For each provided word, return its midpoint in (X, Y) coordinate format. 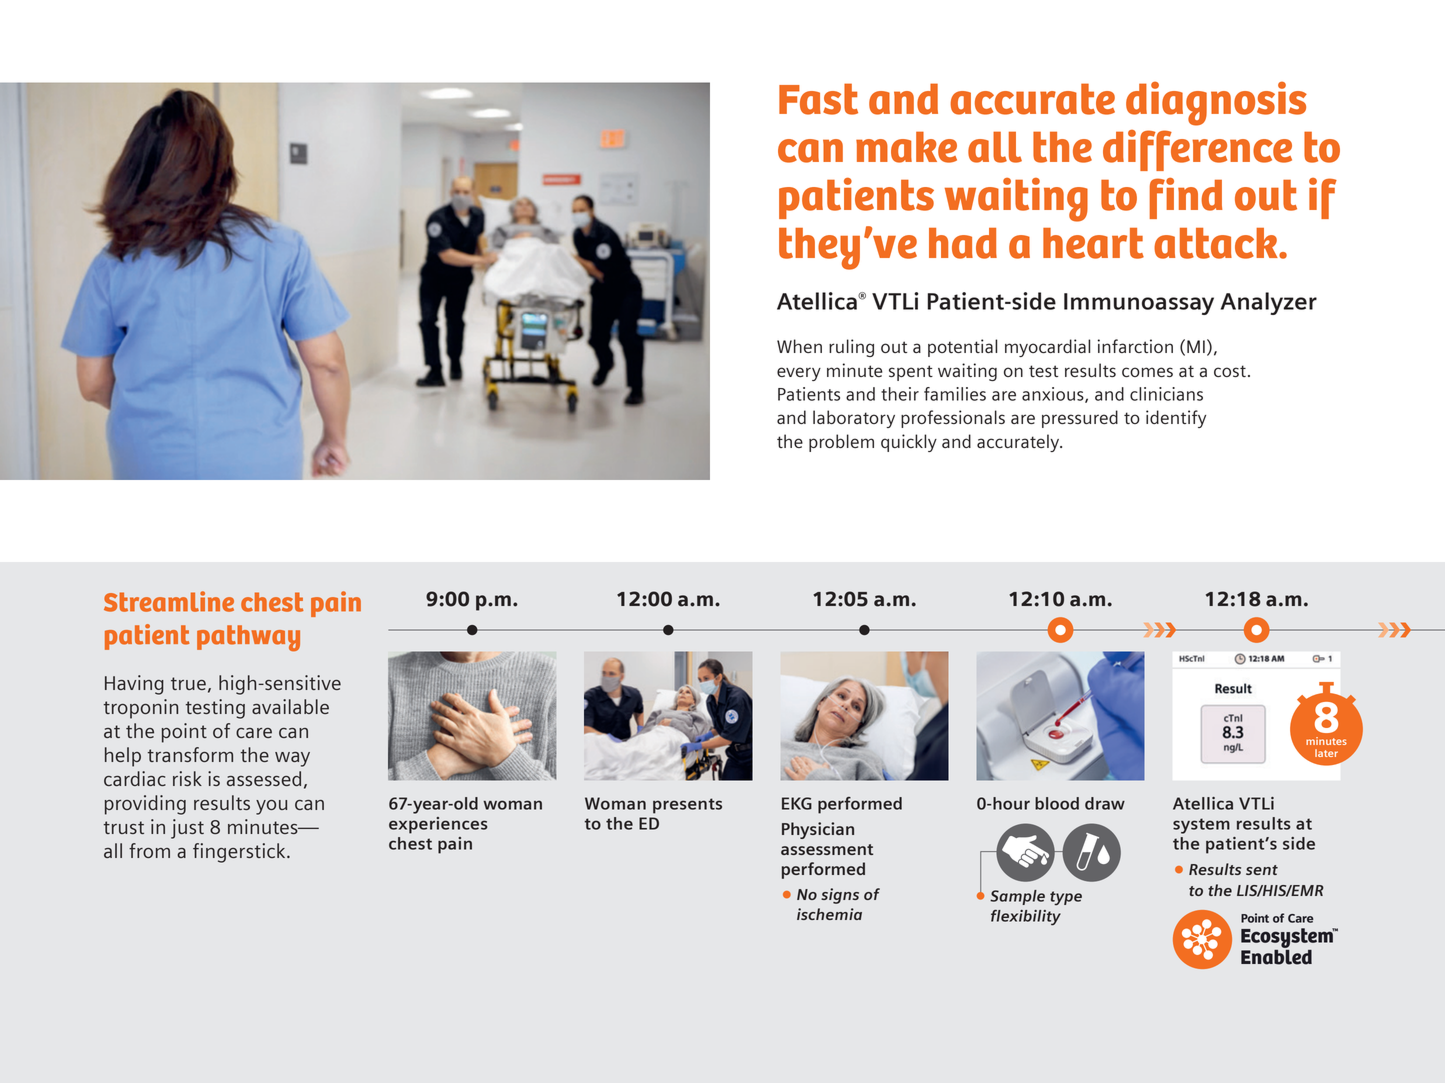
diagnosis (1216, 103)
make (906, 147)
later (1326, 753)
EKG (797, 803)
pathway (248, 638)
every (799, 374)
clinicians (1166, 394)
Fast (818, 99)
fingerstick (240, 853)
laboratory (854, 419)
